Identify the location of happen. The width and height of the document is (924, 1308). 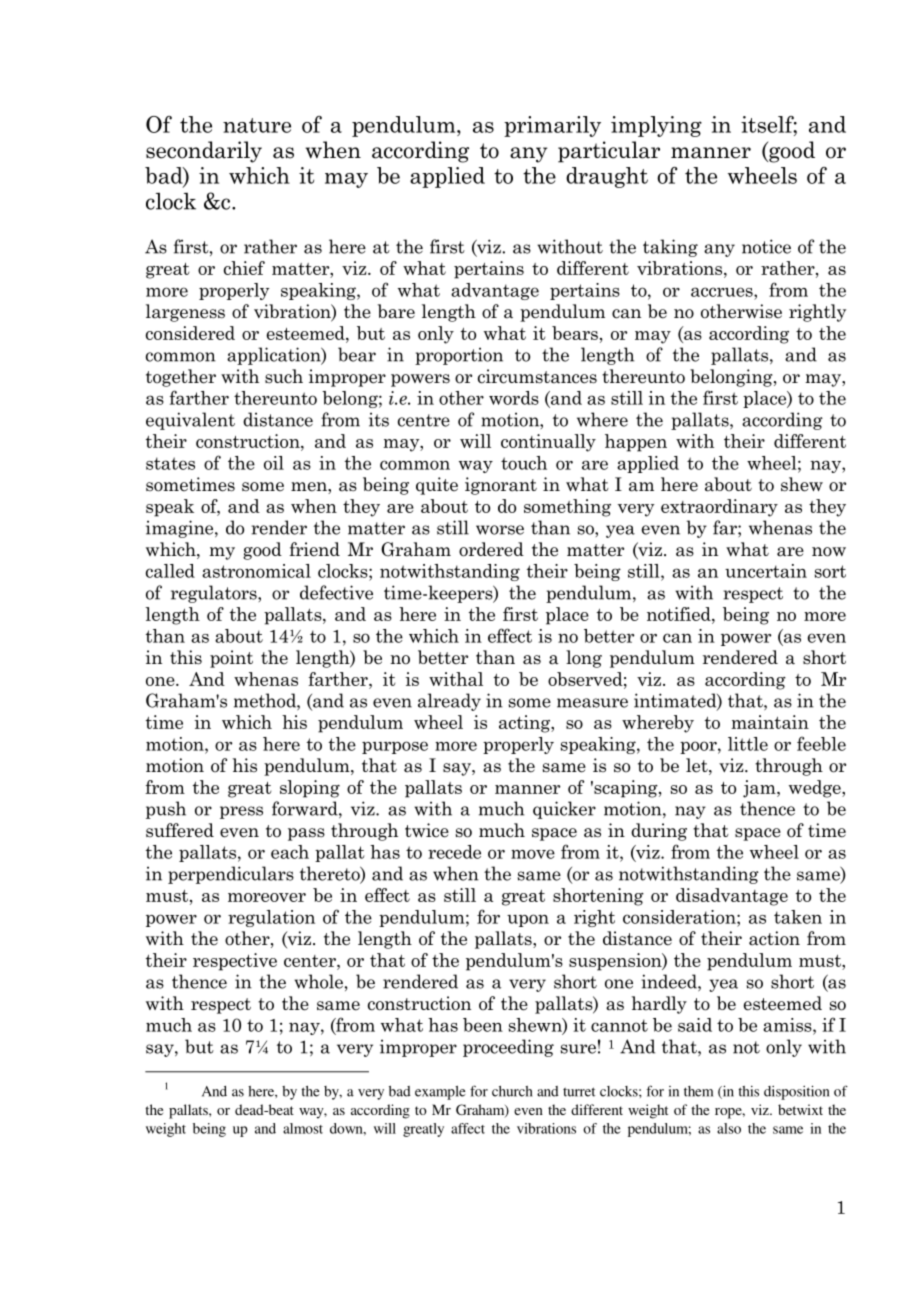
(636, 443).
